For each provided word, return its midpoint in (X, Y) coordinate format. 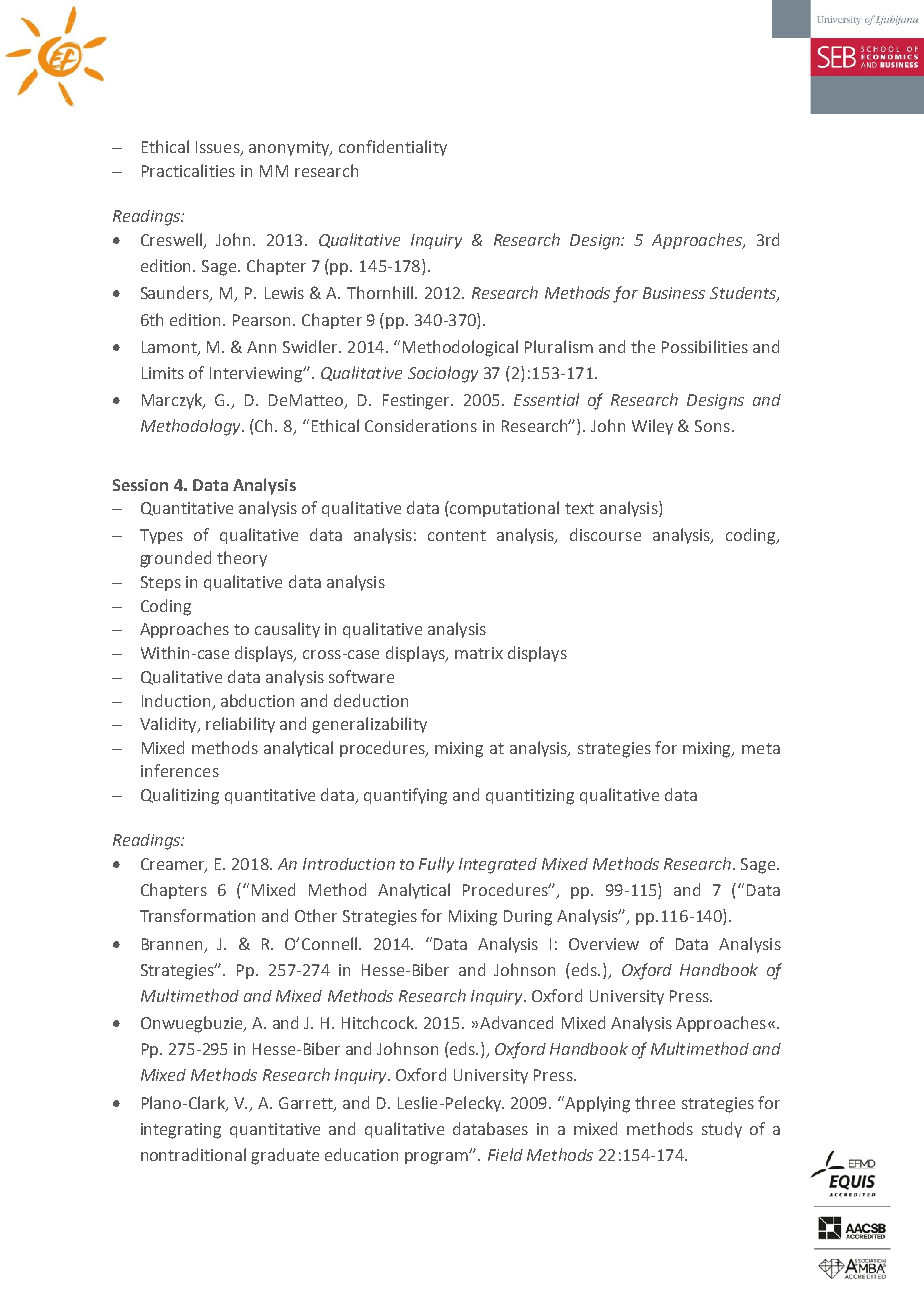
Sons (712, 426)
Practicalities (188, 170)
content (457, 535)
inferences (180, 770)
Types (161, 536)
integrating (181, 1131)
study (722, 1130)
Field (505, 1154)
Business (674, 293)
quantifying (405, 796)
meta (761, 748)
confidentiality (393, 148)
